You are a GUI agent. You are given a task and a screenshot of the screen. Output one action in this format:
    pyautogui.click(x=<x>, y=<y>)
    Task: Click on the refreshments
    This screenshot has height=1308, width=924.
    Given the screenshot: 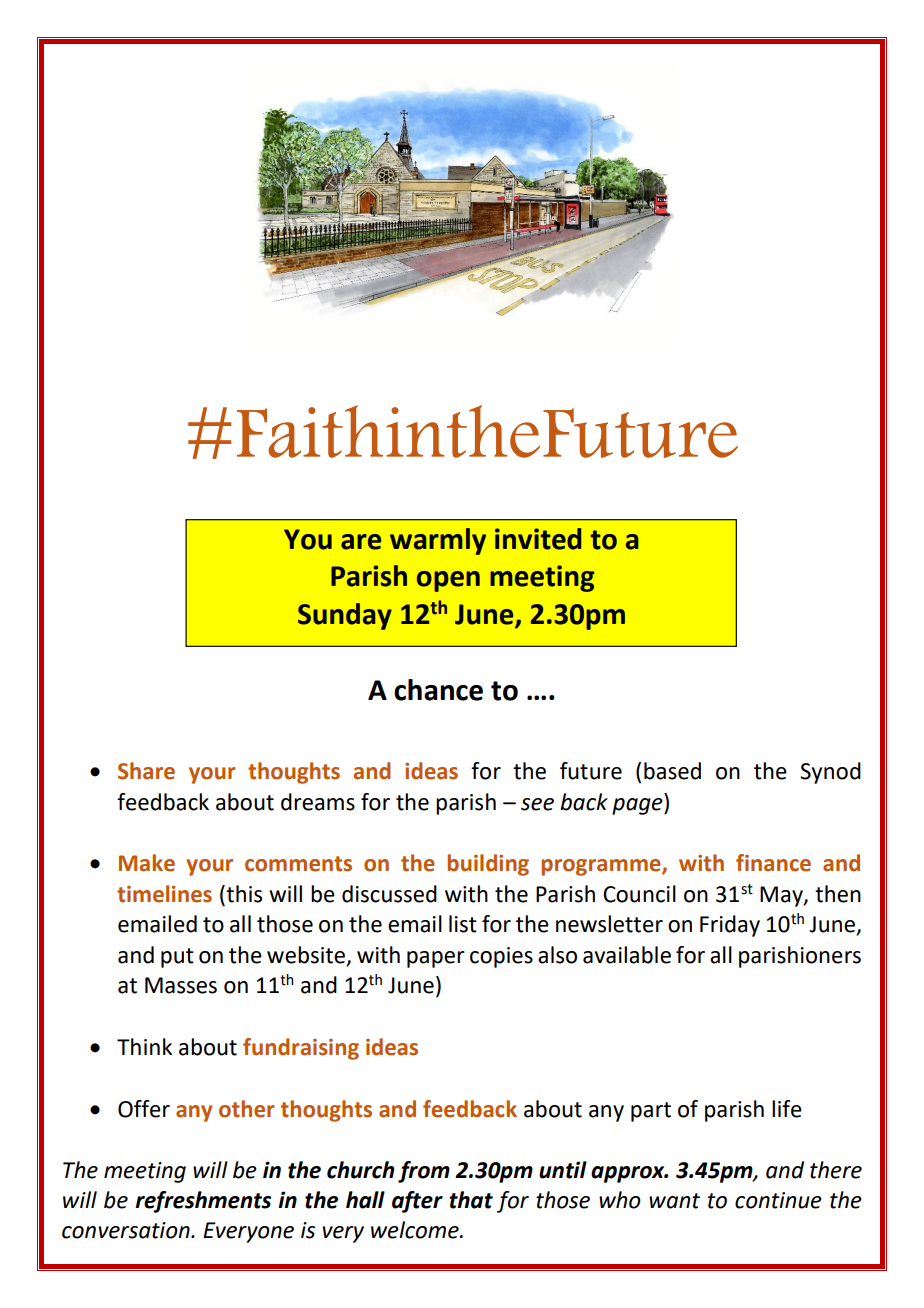 What is the action you would take?
    pyautogui.click(x=203, y=1202)
